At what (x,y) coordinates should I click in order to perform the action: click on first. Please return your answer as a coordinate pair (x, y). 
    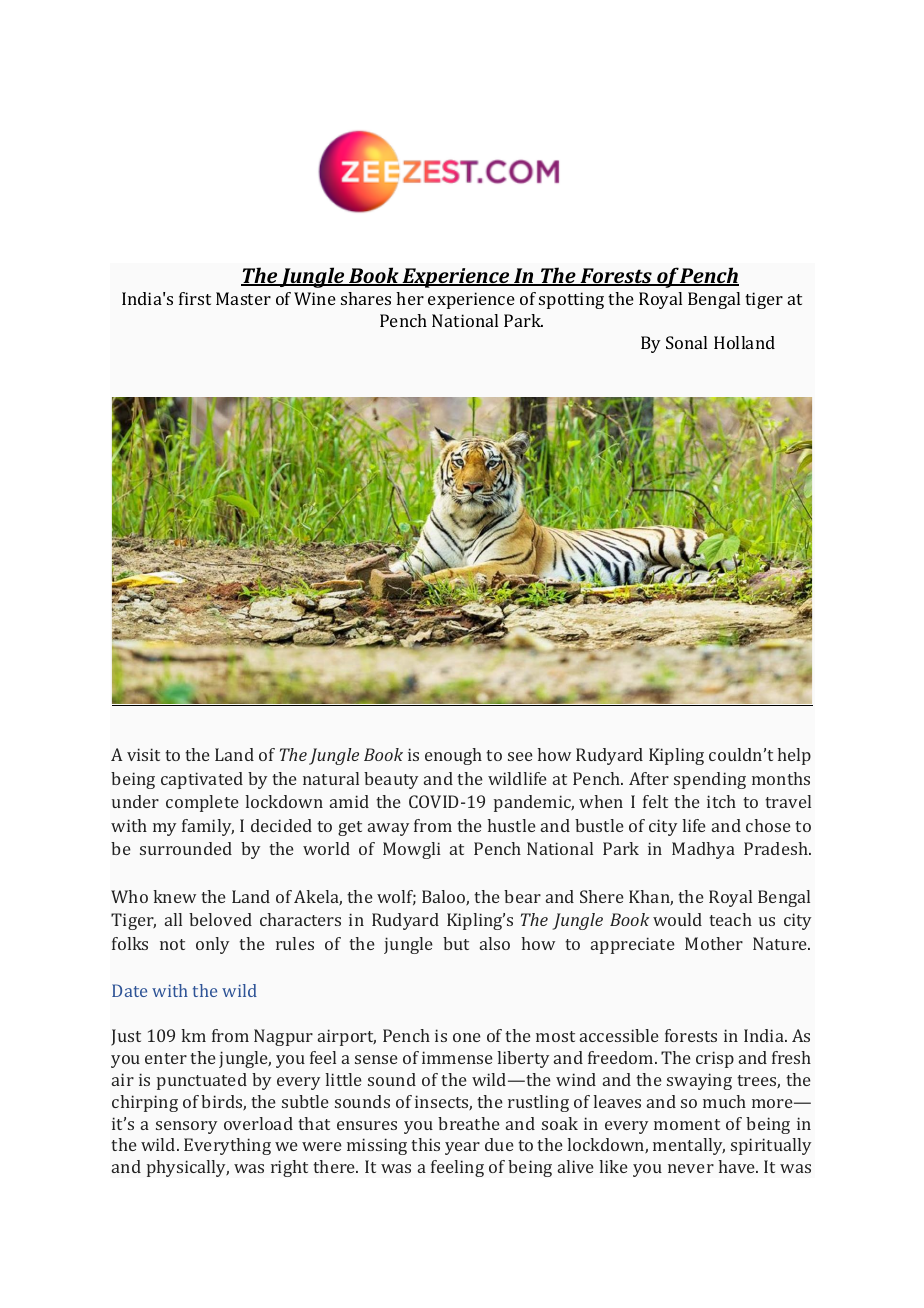
    Looking at the image, I should click on (195, 298).
